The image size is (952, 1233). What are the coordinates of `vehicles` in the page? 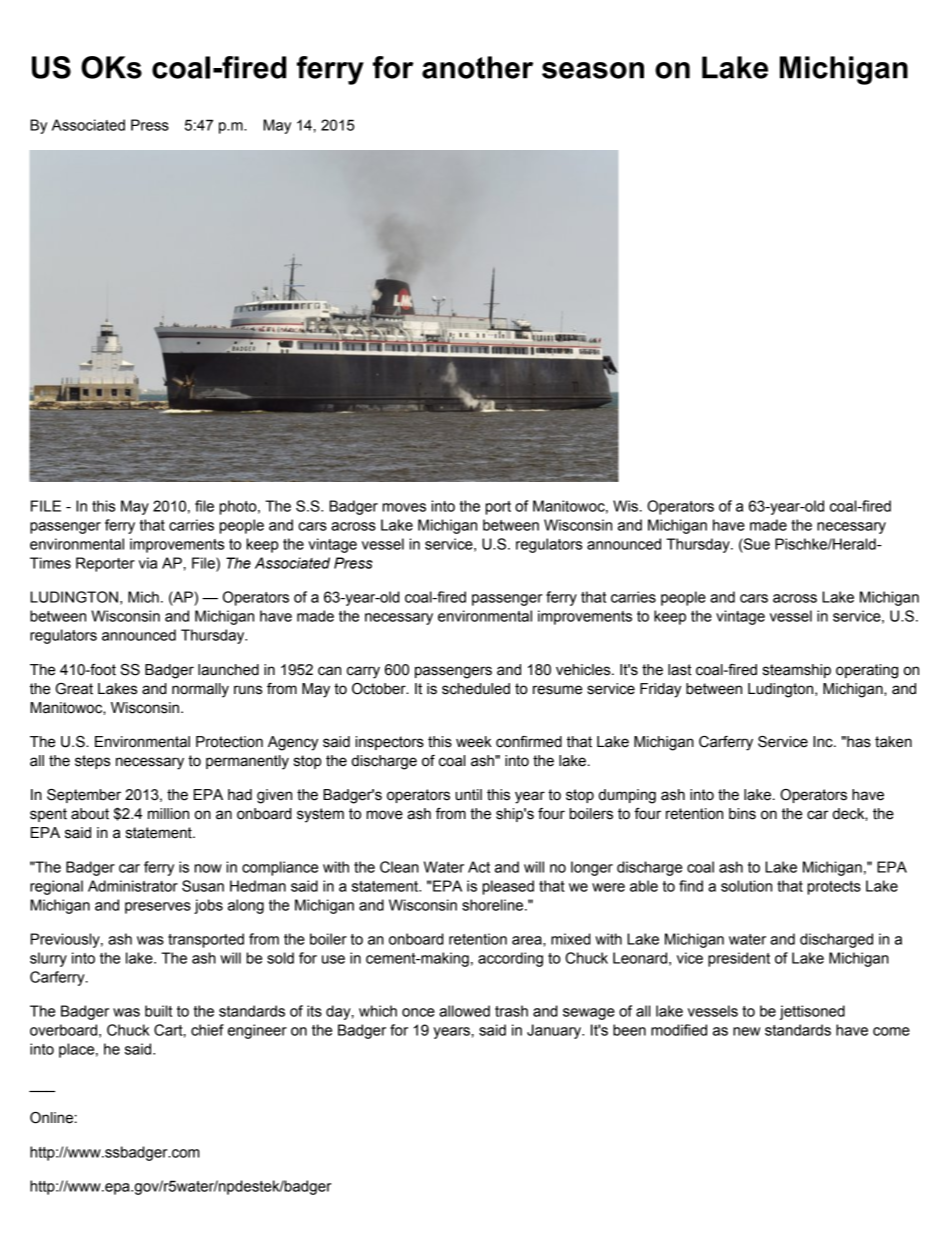 It's located at (584, 670).
